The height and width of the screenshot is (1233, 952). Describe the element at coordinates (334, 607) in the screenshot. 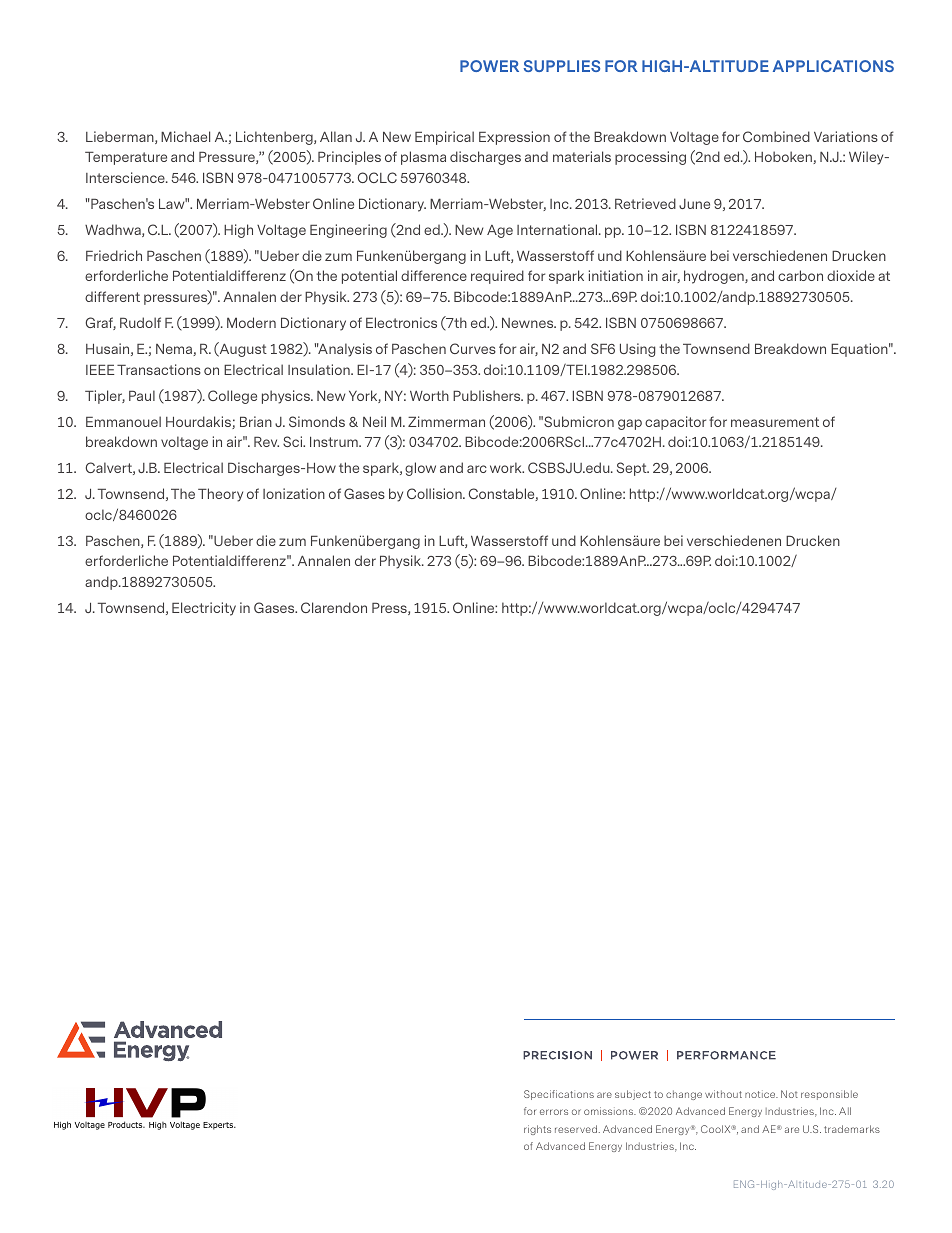

I see `Clarendon` at that location.
